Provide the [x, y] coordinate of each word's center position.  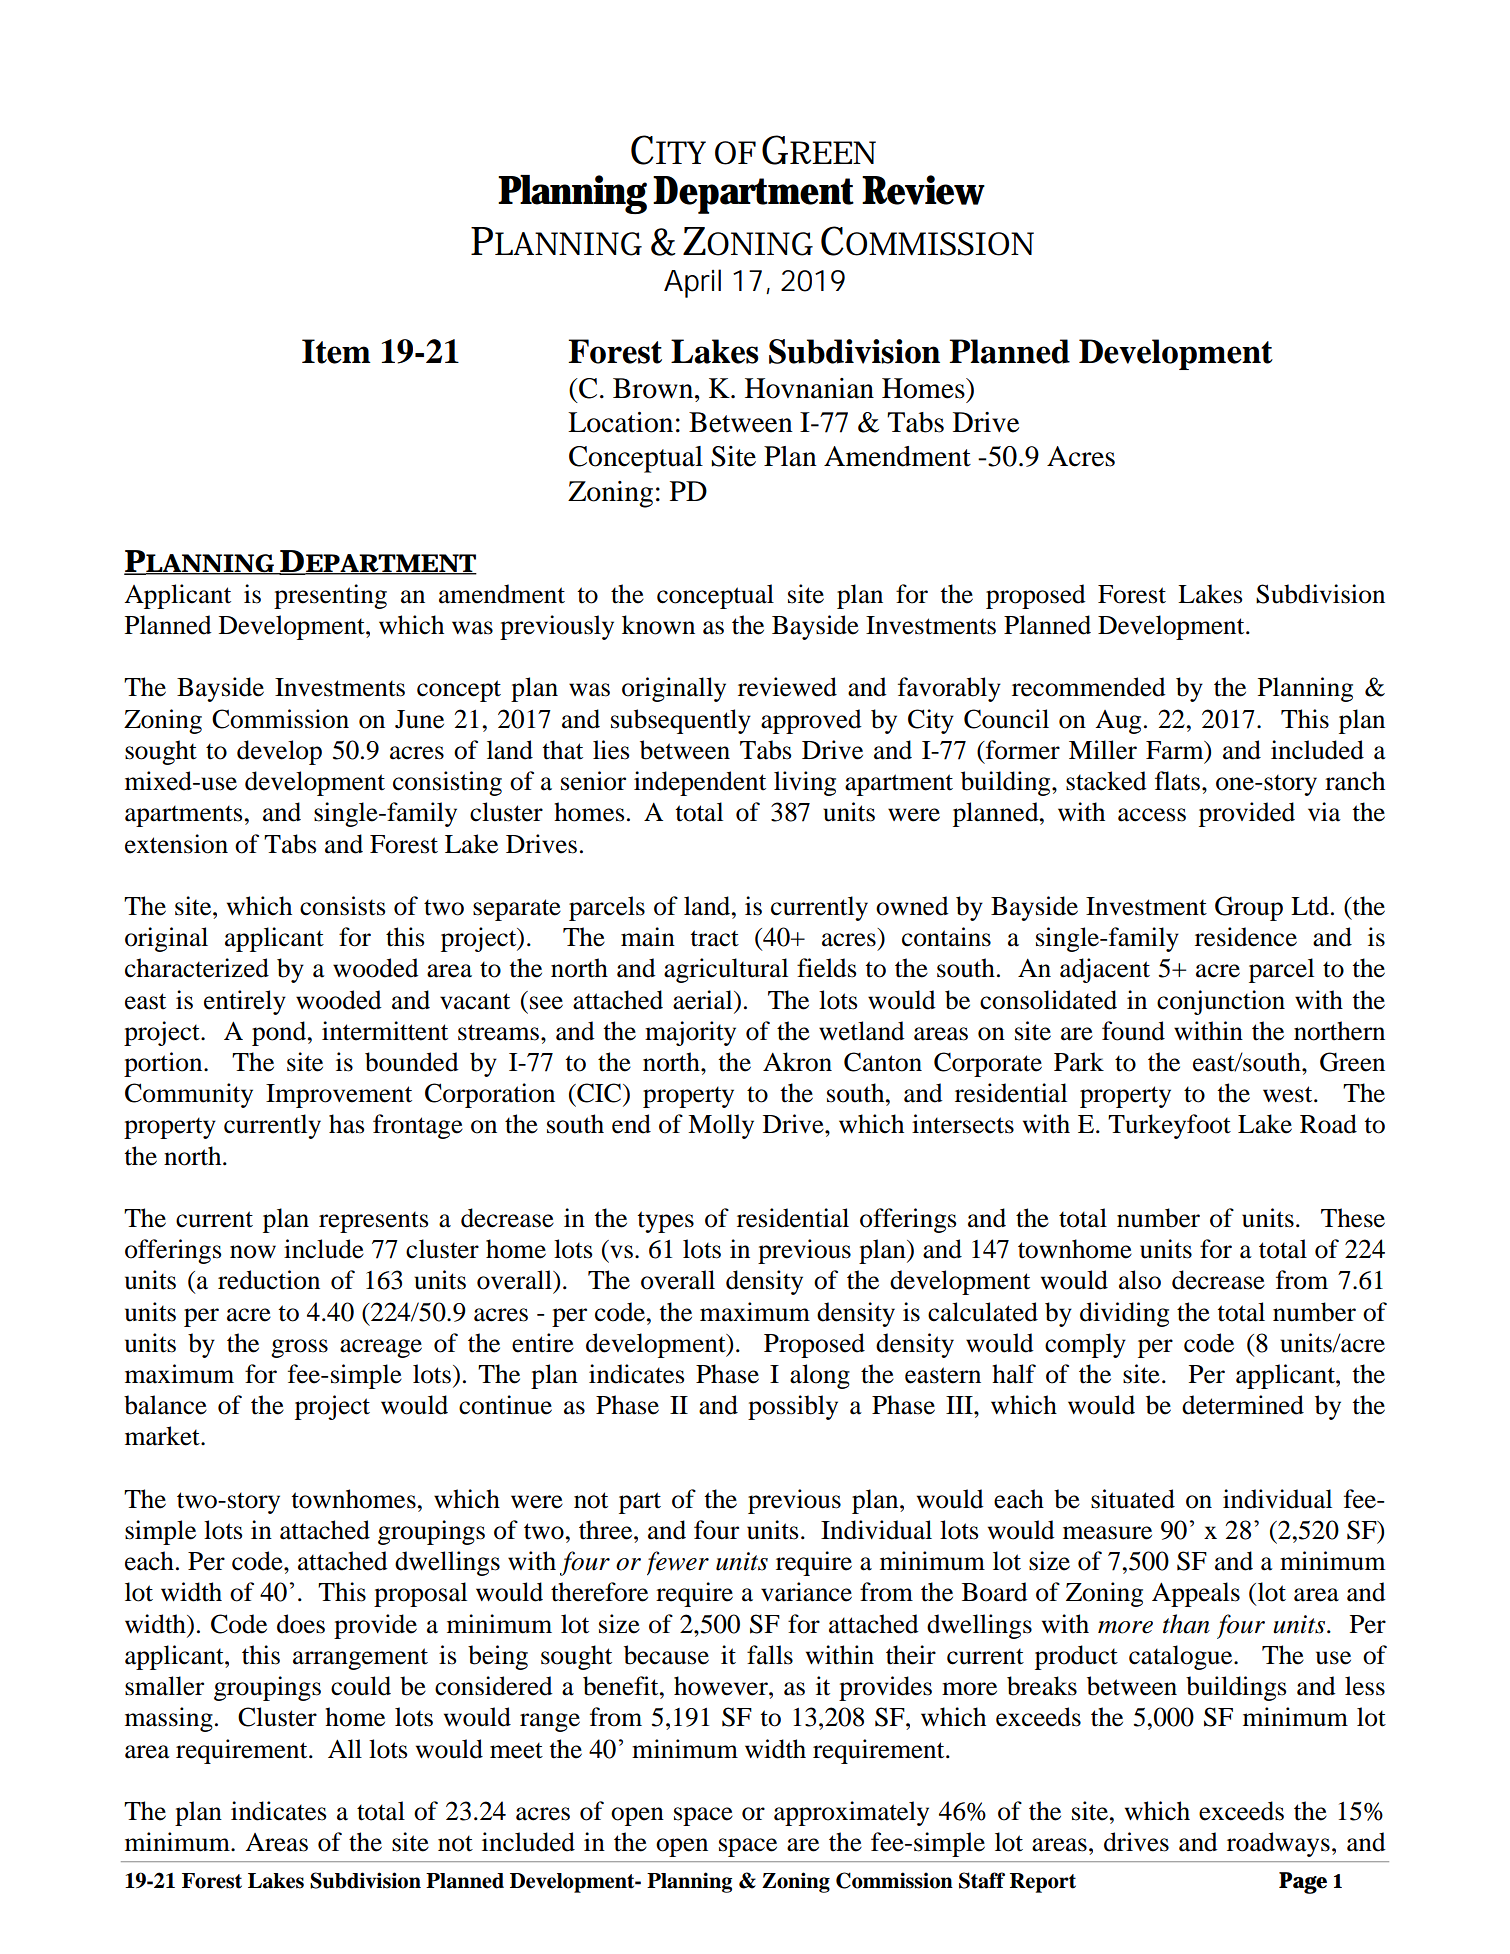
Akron [797, 1062]
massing [169, 1719]
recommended [1089, 687]
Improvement [339, 1096]
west [1289, 1094]
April [692, 283]
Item [336, 351]
